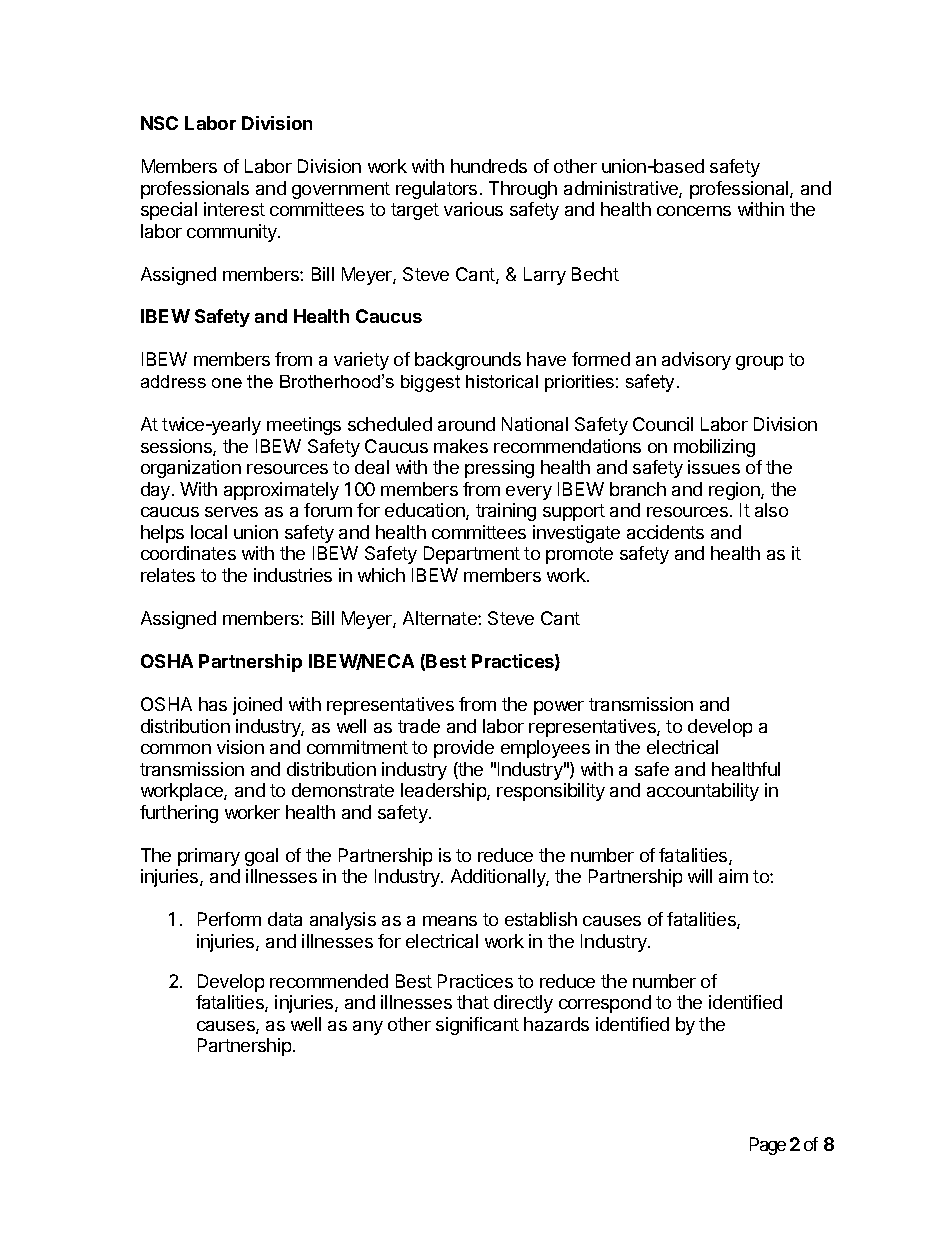  Describe the element at coordinates (368, 1028) in the screenshot. I see `any` at that location.
